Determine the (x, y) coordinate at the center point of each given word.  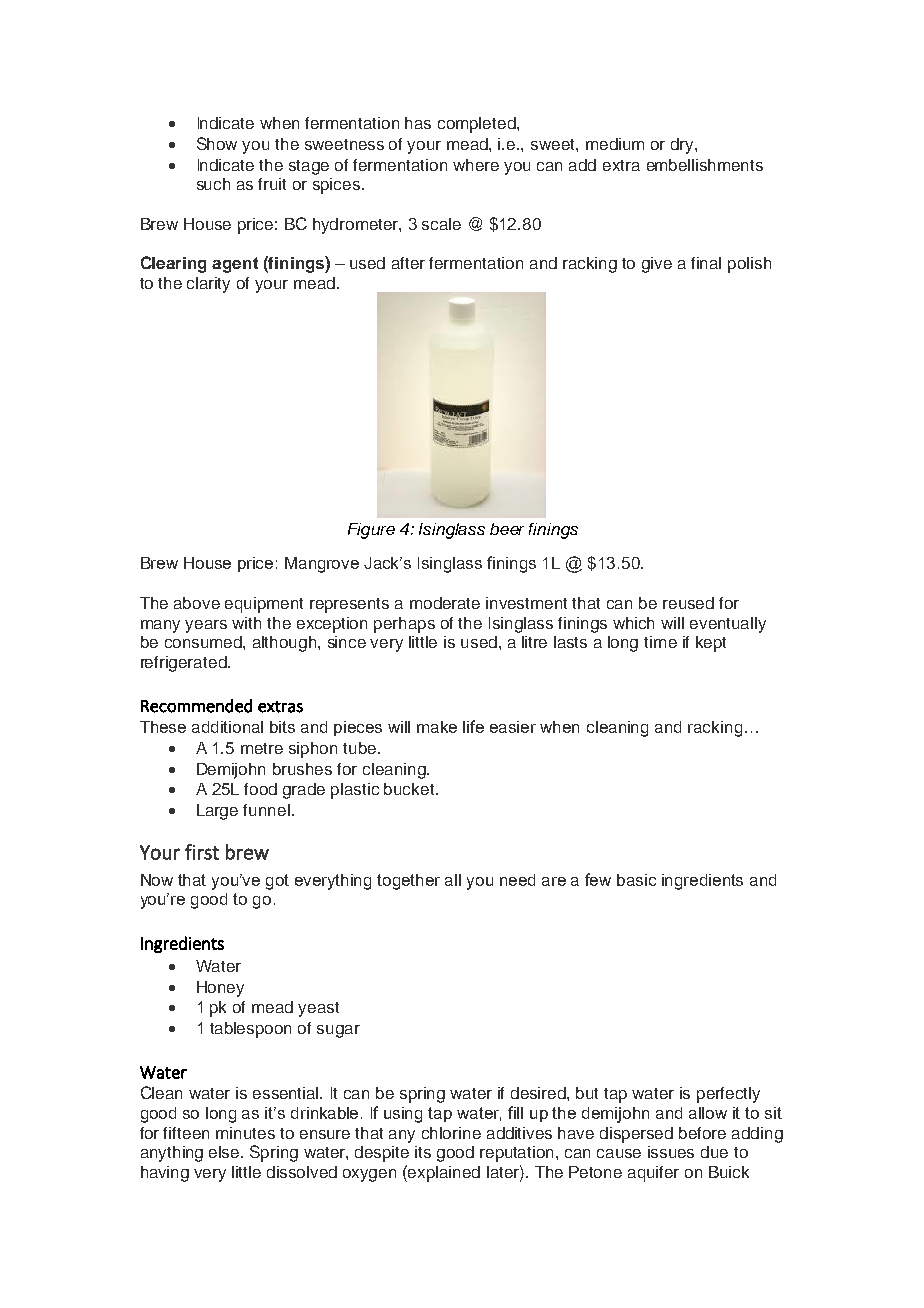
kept (711, 644)
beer (507, 529)
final (706, 263)
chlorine (451, 1133)
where (476, 165)
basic (636, 880)
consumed (204, 642)
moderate (445, 603)
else (225, 1152)
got (277, 882)
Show (217, 143)
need (517, 880)
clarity (208, 285)
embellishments (705, 165)
